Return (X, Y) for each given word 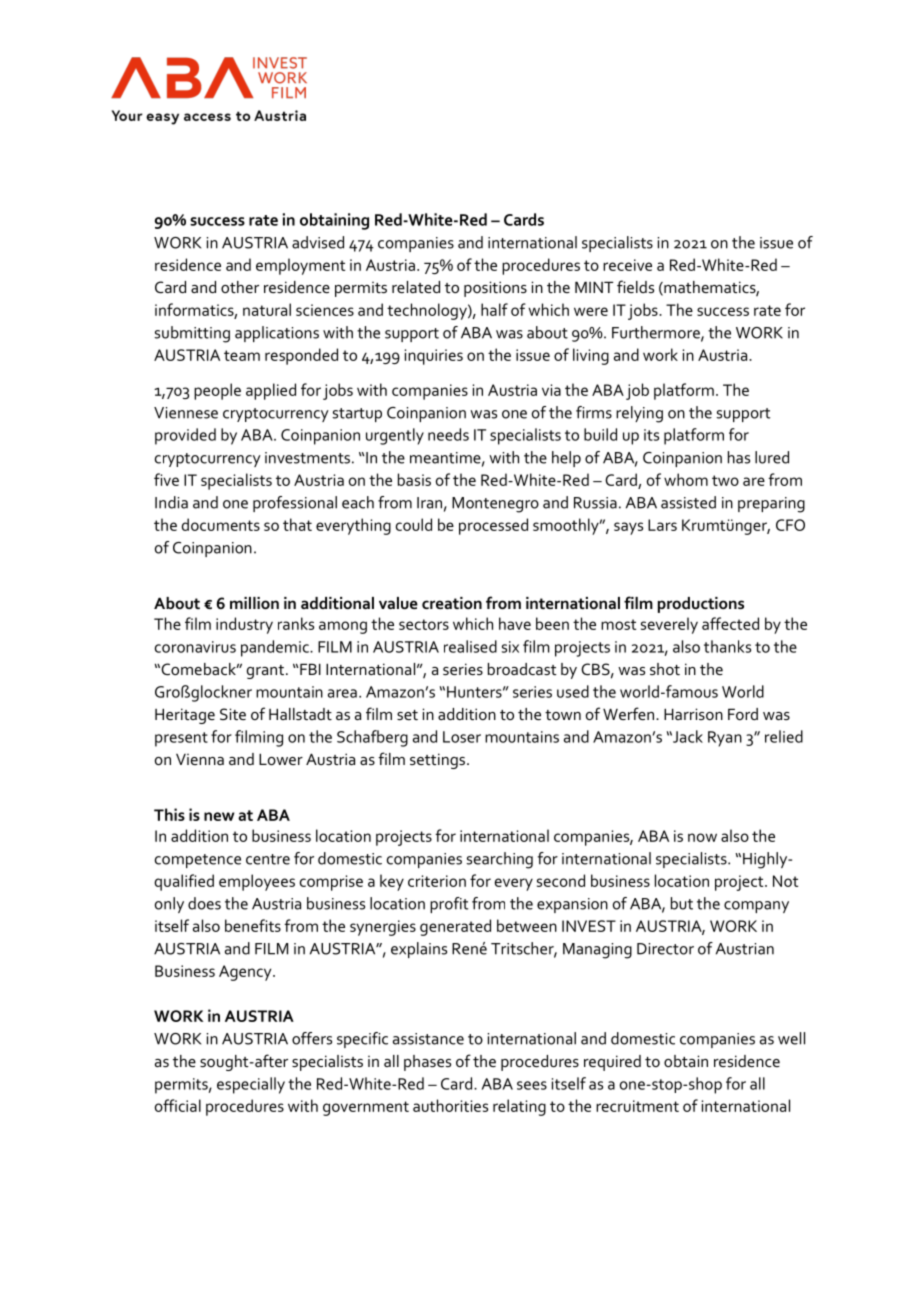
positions (495, 289)
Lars (662, 525)
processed (493, 526)
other (240, 287)
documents (221, 524)
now (702, 837)
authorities (450, 1105)
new (219, 816)
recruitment (637, 1106)
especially (251, 1085)
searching (499, 860)
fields (635, 286)
